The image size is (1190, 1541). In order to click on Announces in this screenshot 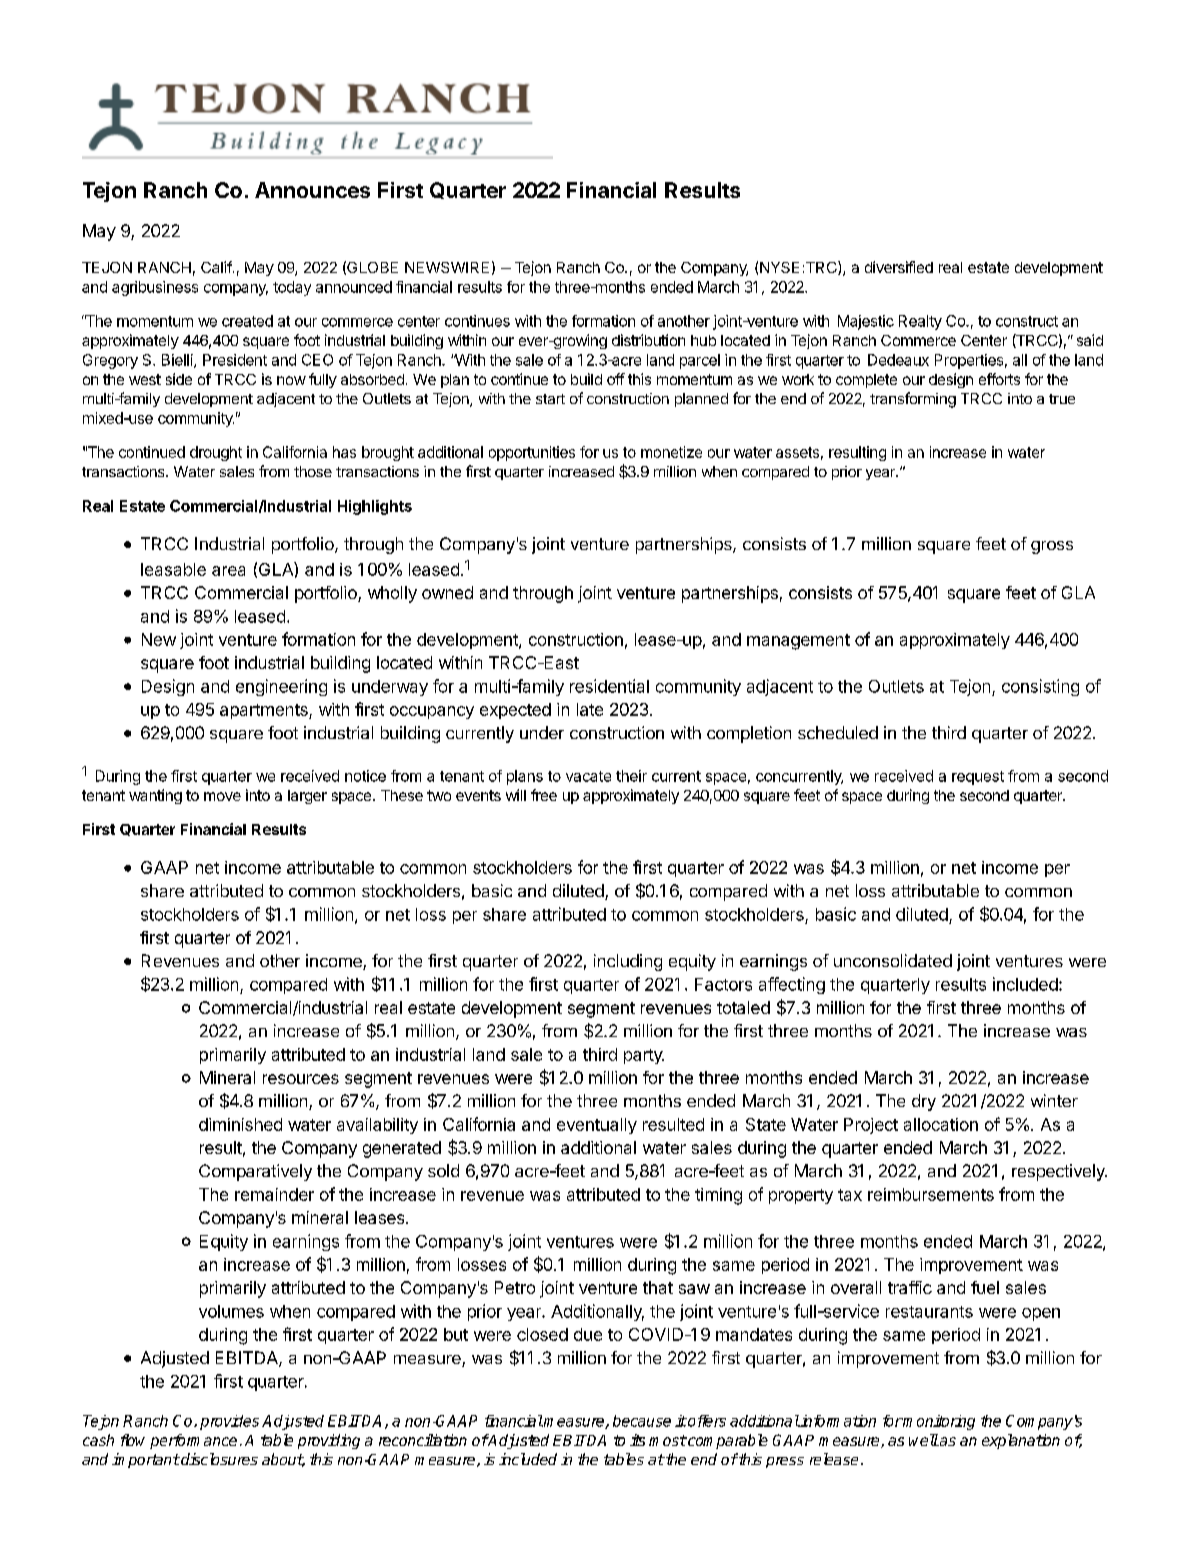, I will do `click(312, 190)`.
